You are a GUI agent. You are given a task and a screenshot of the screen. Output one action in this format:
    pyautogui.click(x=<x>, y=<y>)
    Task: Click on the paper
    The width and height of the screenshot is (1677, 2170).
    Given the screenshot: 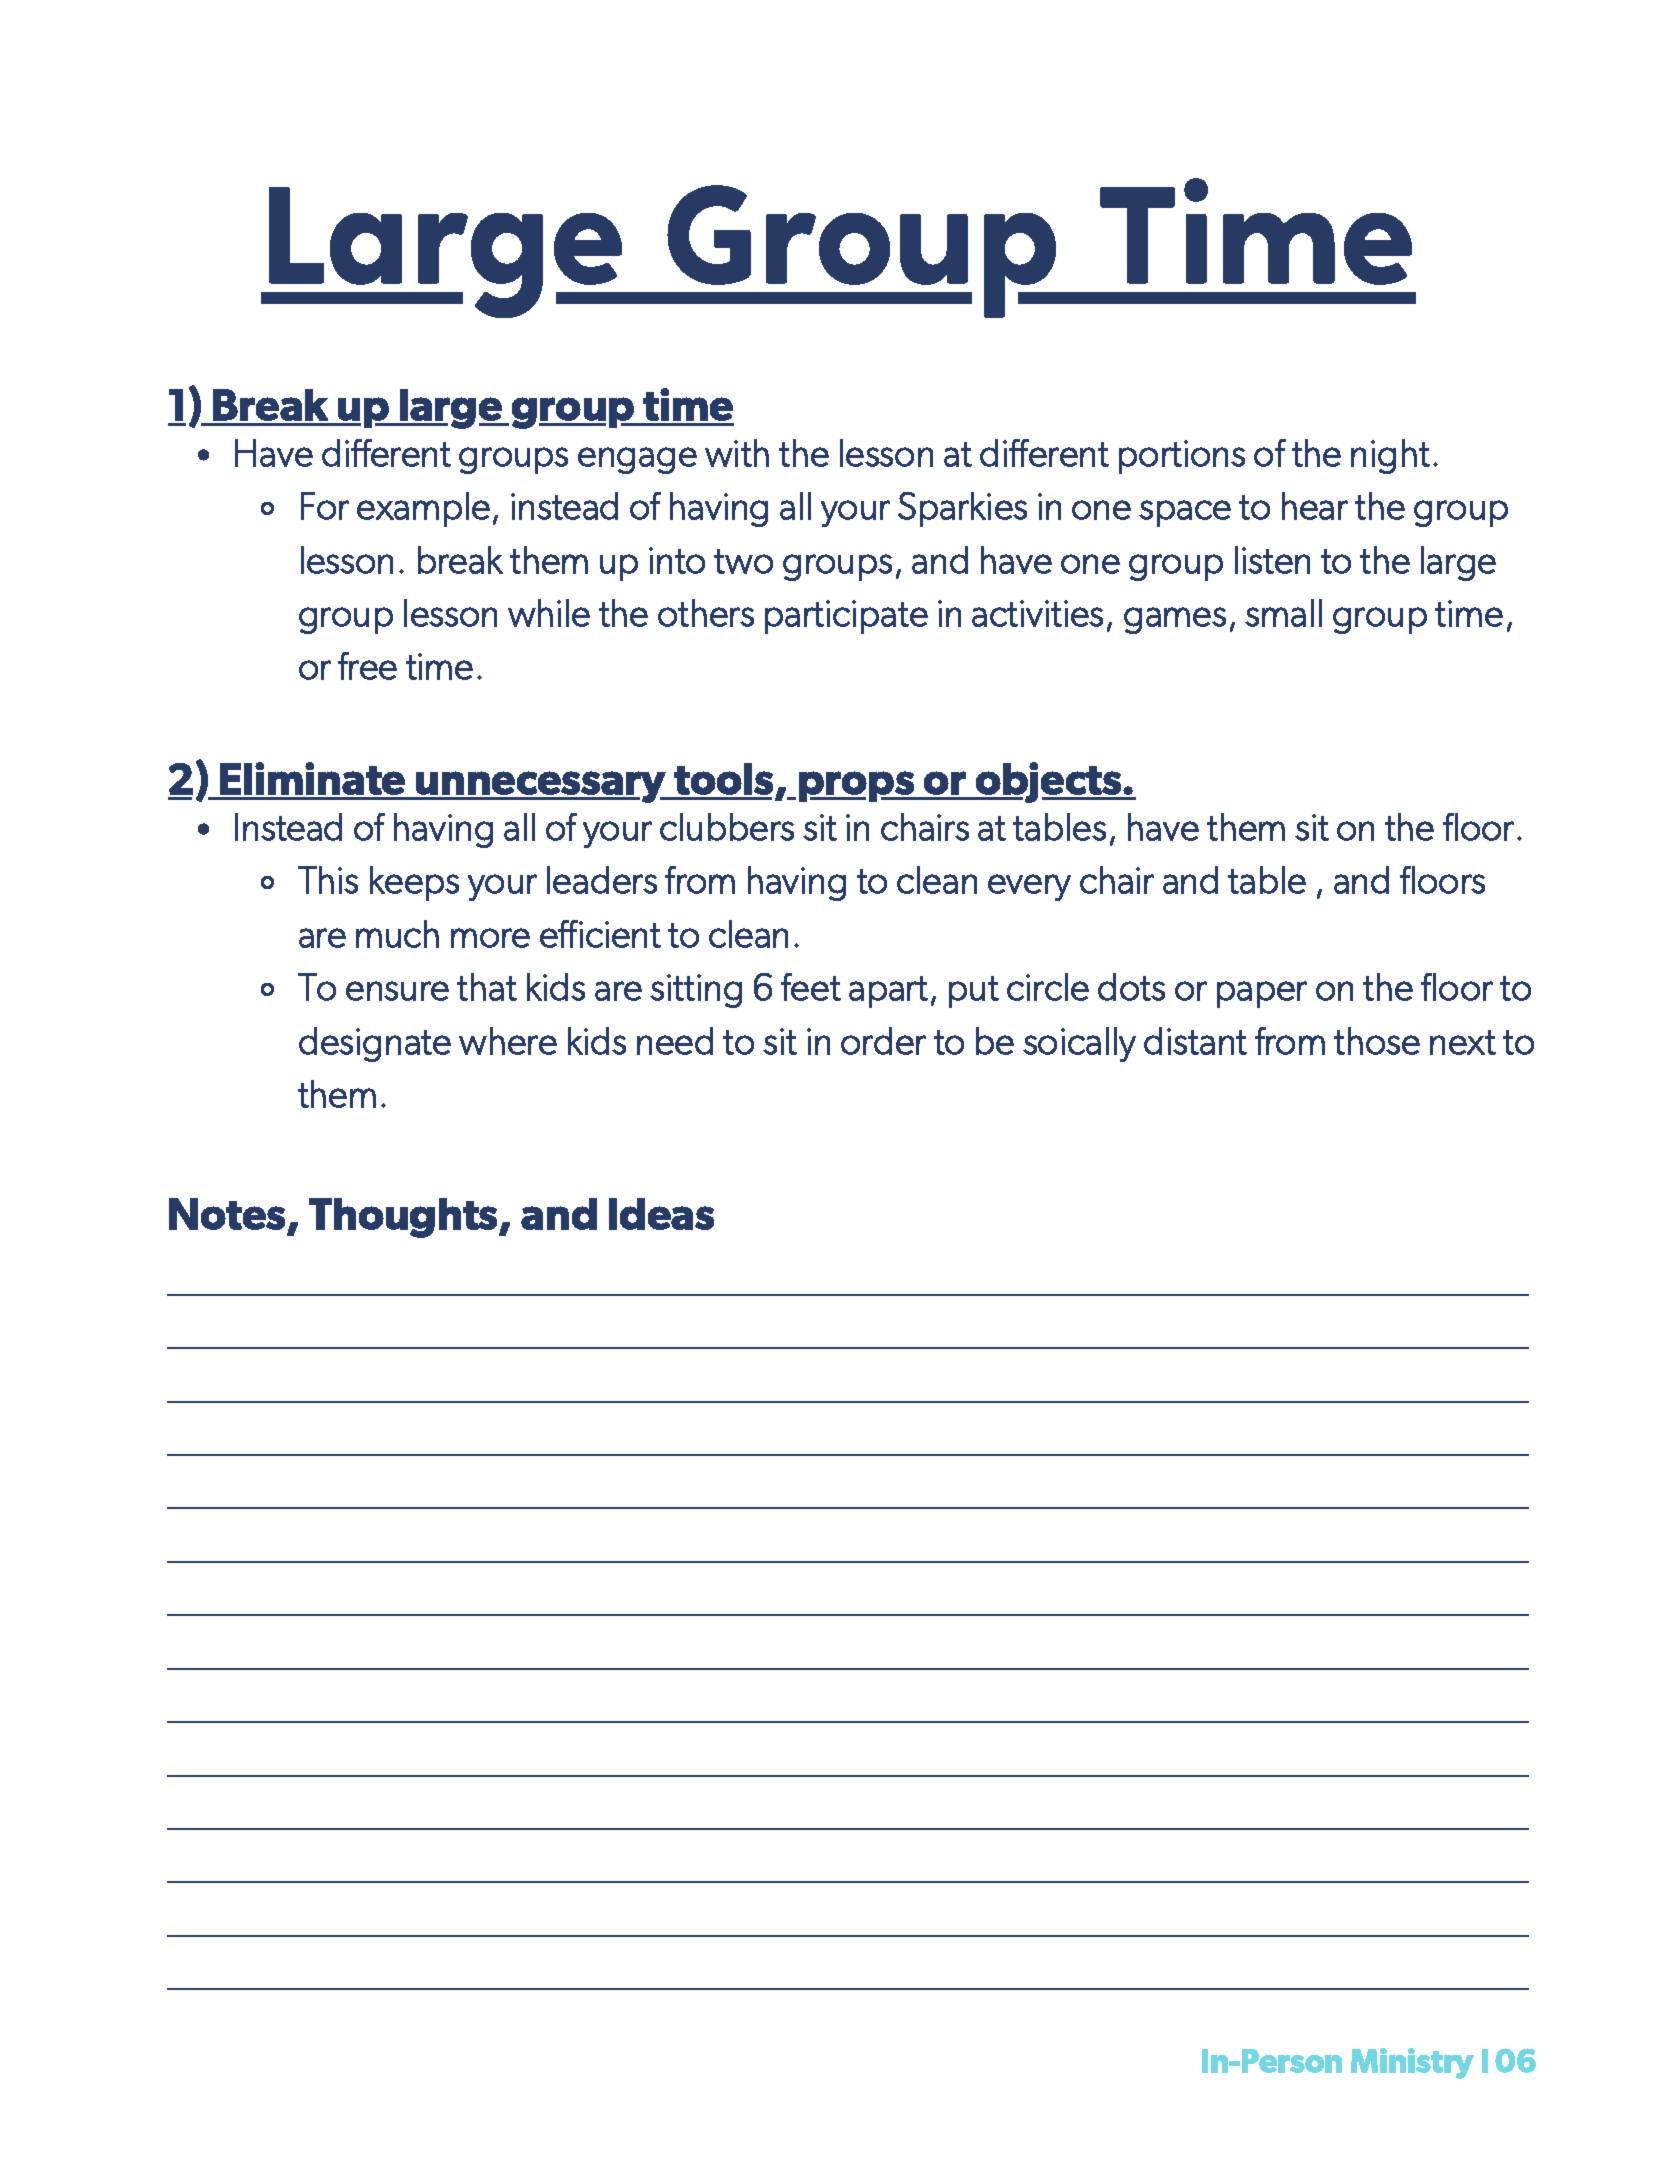 What is the action you would take?
    pyautogui.click(x=1262, y=994)
